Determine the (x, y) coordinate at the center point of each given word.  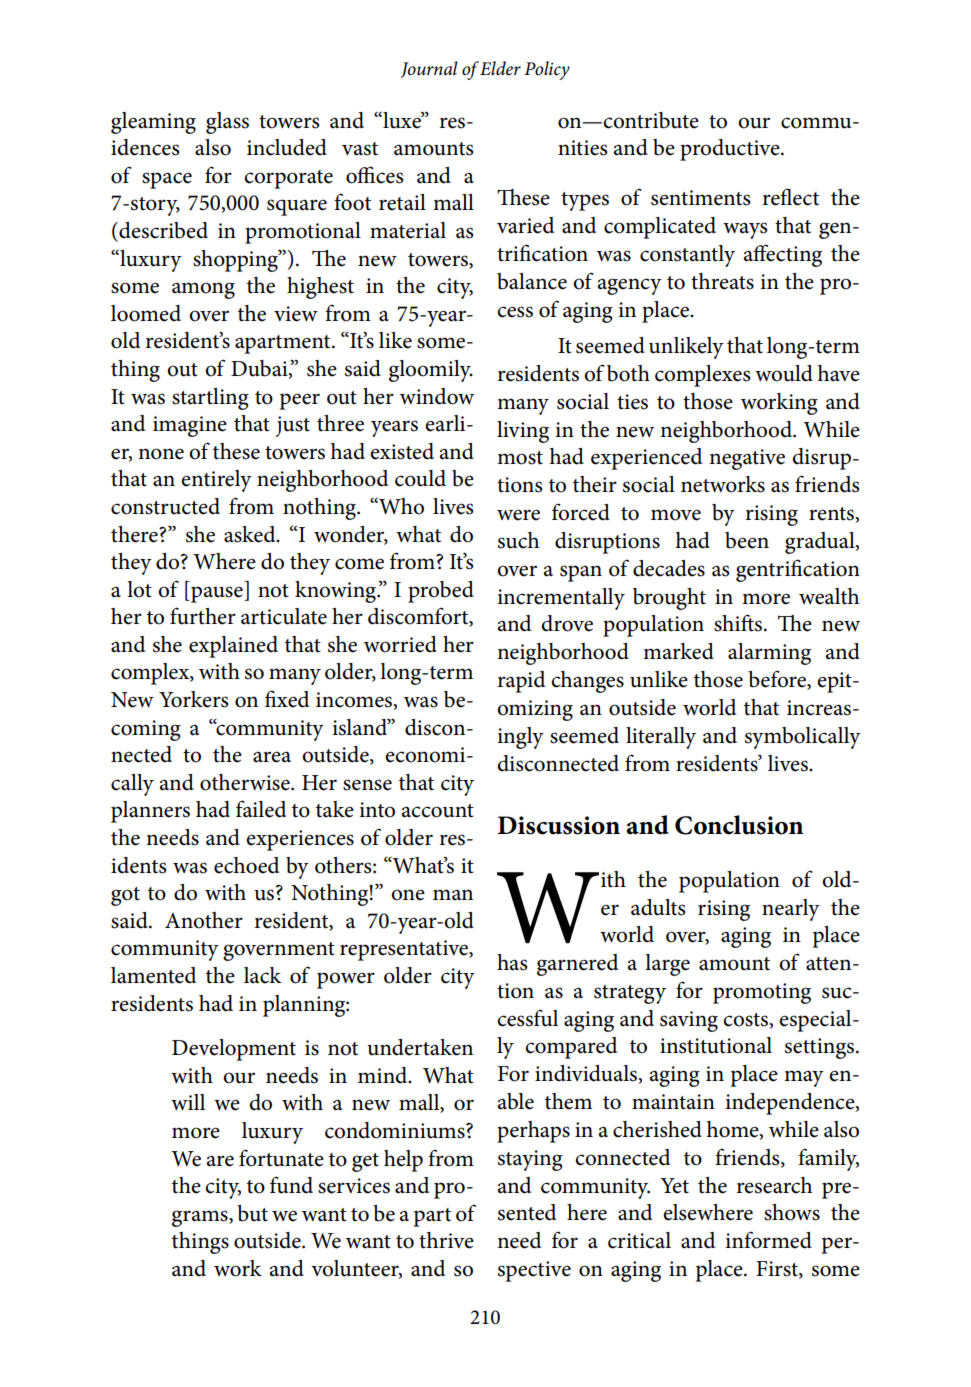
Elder (500, 68)
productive (731, 150)
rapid (521, 682)
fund (291, 1185)
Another (204, 920)
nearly (791, 910)
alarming (769, 654)
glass (227, 123)
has (512, 962)
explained (233, 647)
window (437, 396)
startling (210, 399)
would (784, 373)
